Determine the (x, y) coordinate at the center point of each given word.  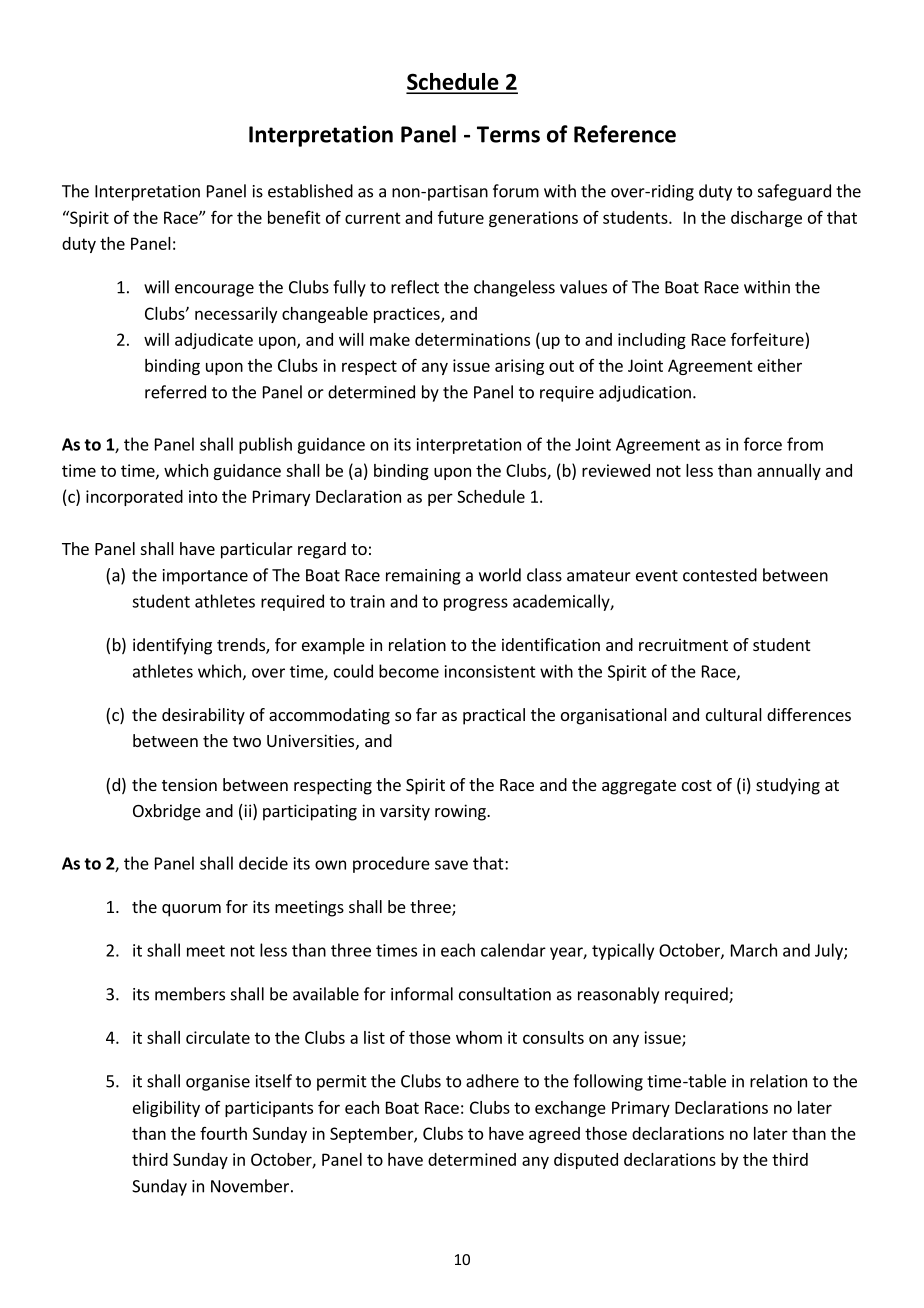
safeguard (794, 192)
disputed (586, 1161)
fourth (223, 1133)
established (310, 191)
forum (516, 191)
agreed (554, 1135)
